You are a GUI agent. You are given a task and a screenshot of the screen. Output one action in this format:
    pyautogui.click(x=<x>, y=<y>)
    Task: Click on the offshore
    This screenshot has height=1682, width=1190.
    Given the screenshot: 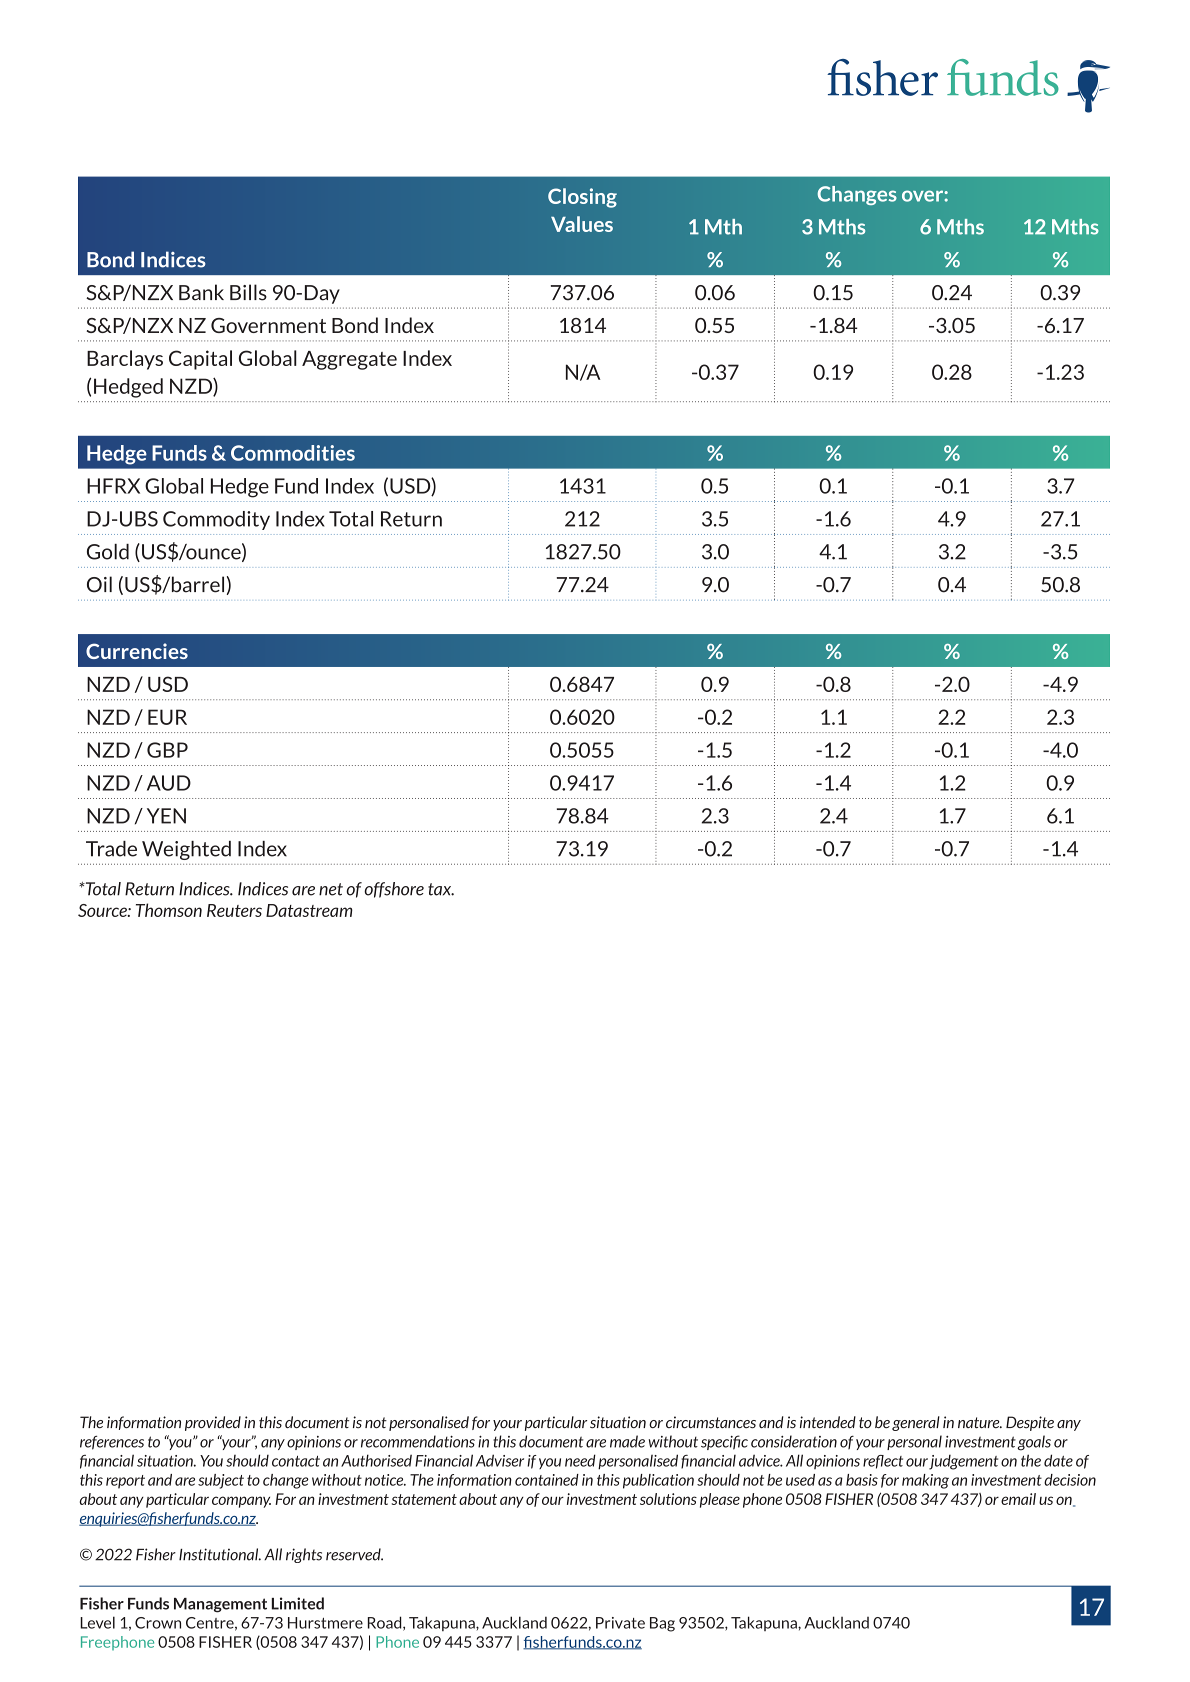 What is the action you would take?
    pyautogui.click(x=394, y=890)
